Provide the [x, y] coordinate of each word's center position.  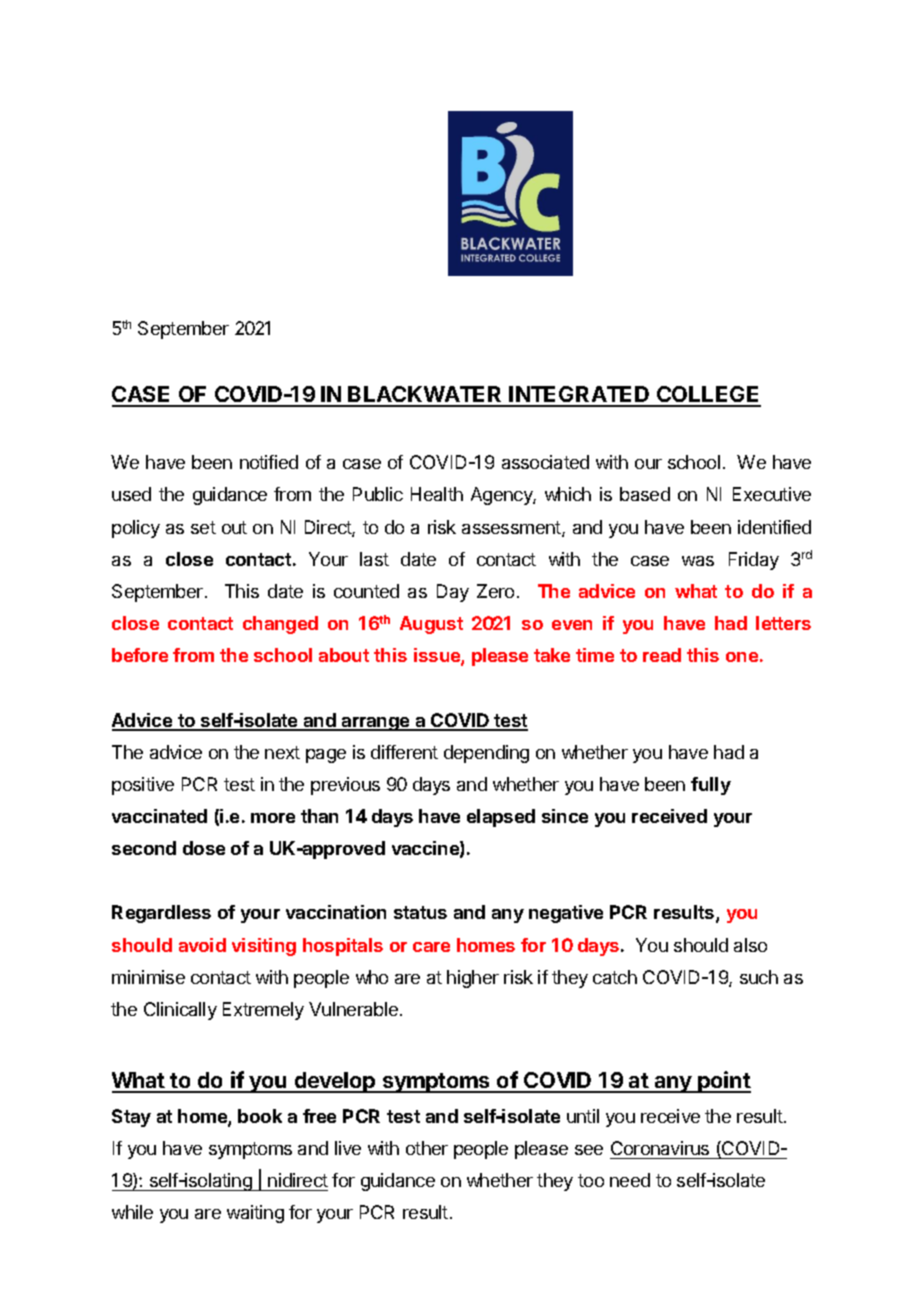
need [630, 1180]
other [427, 1148]
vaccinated [159, 816]
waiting [255, 1214]
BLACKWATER [425, 396]
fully [711, 786]
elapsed [501, 818]
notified [269, 462]
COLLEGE [708, 396]
